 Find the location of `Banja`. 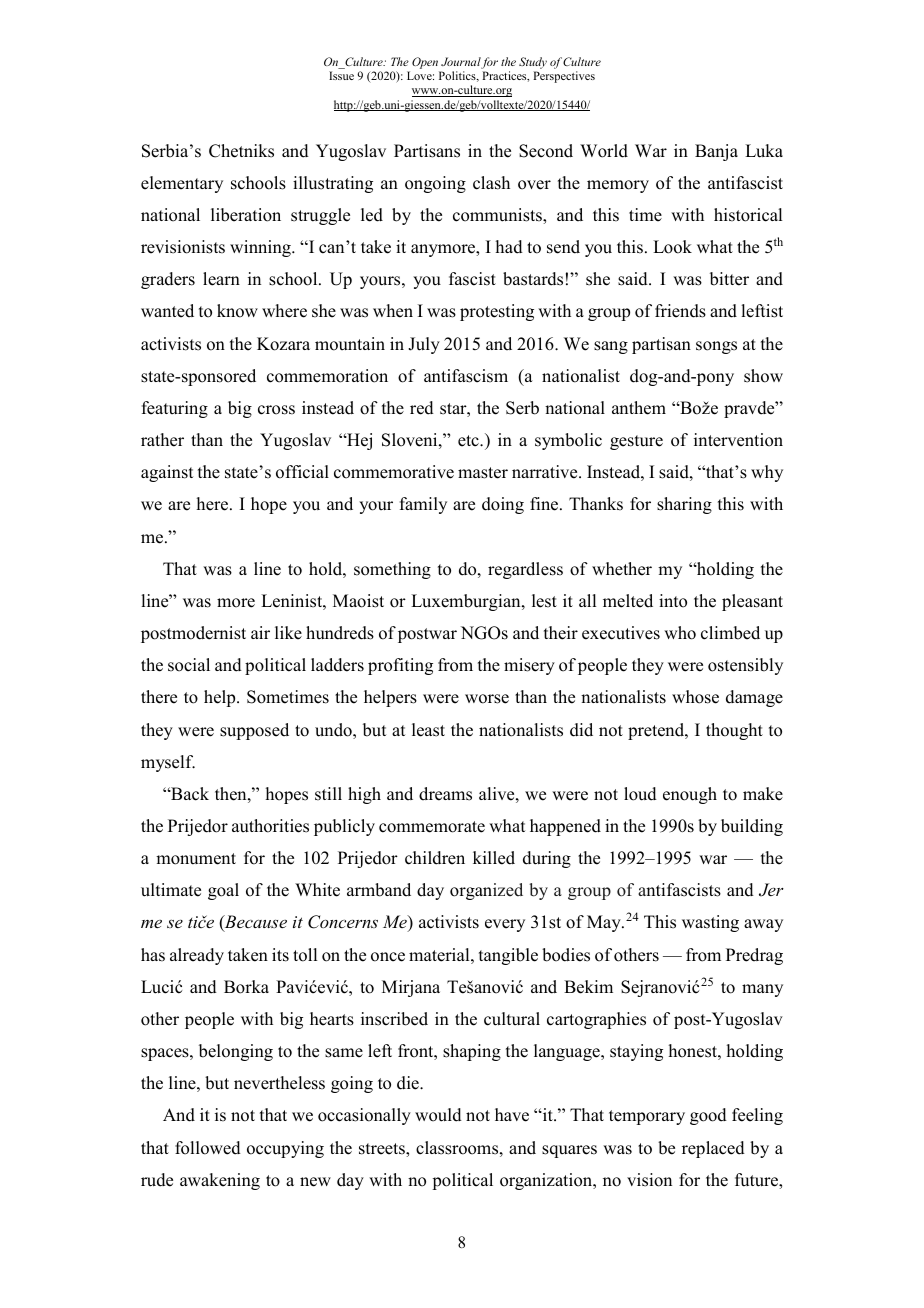

Banja is located at coordinates (716, 152).
